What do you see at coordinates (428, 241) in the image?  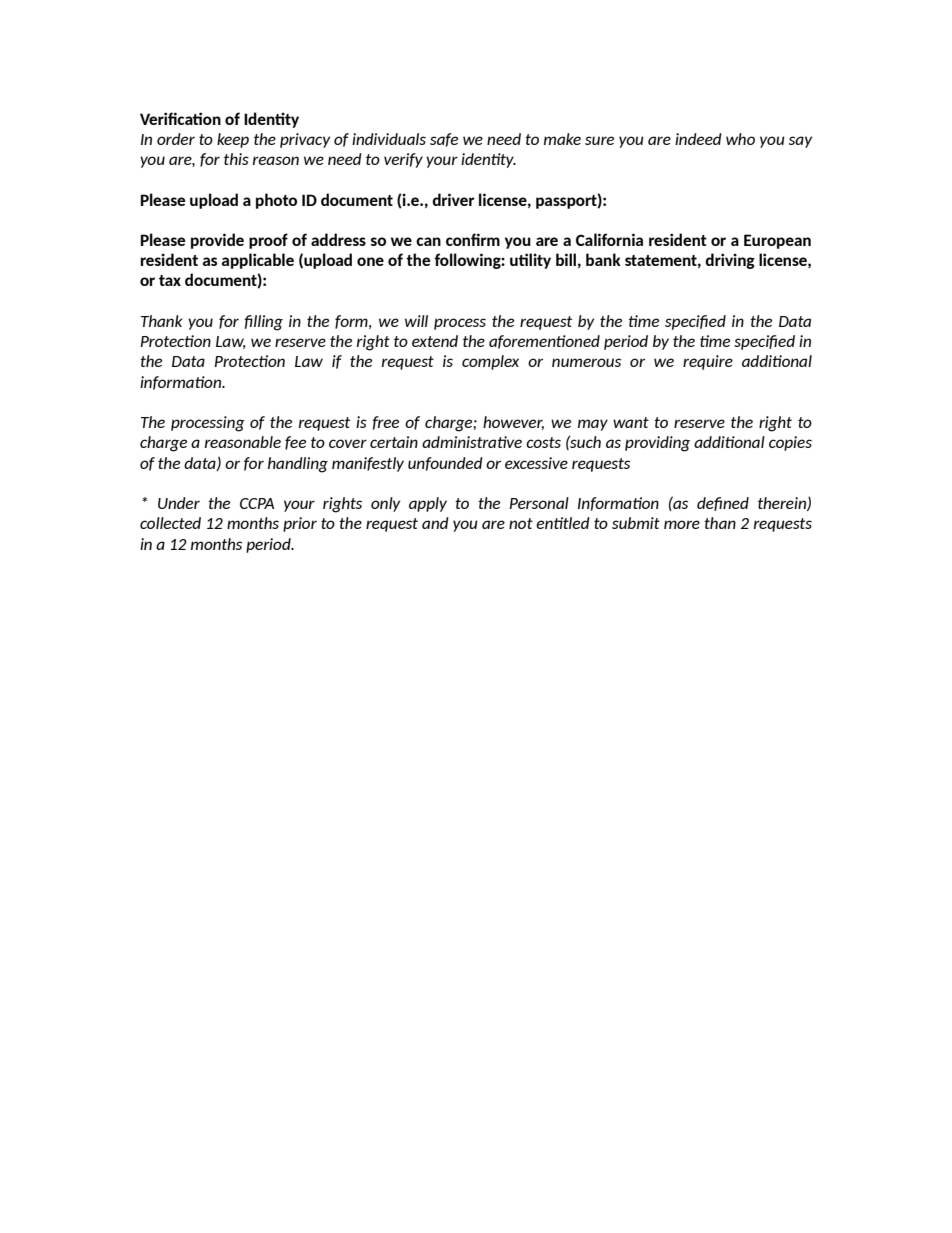 I see `can` at bounding box center [428, 241].
